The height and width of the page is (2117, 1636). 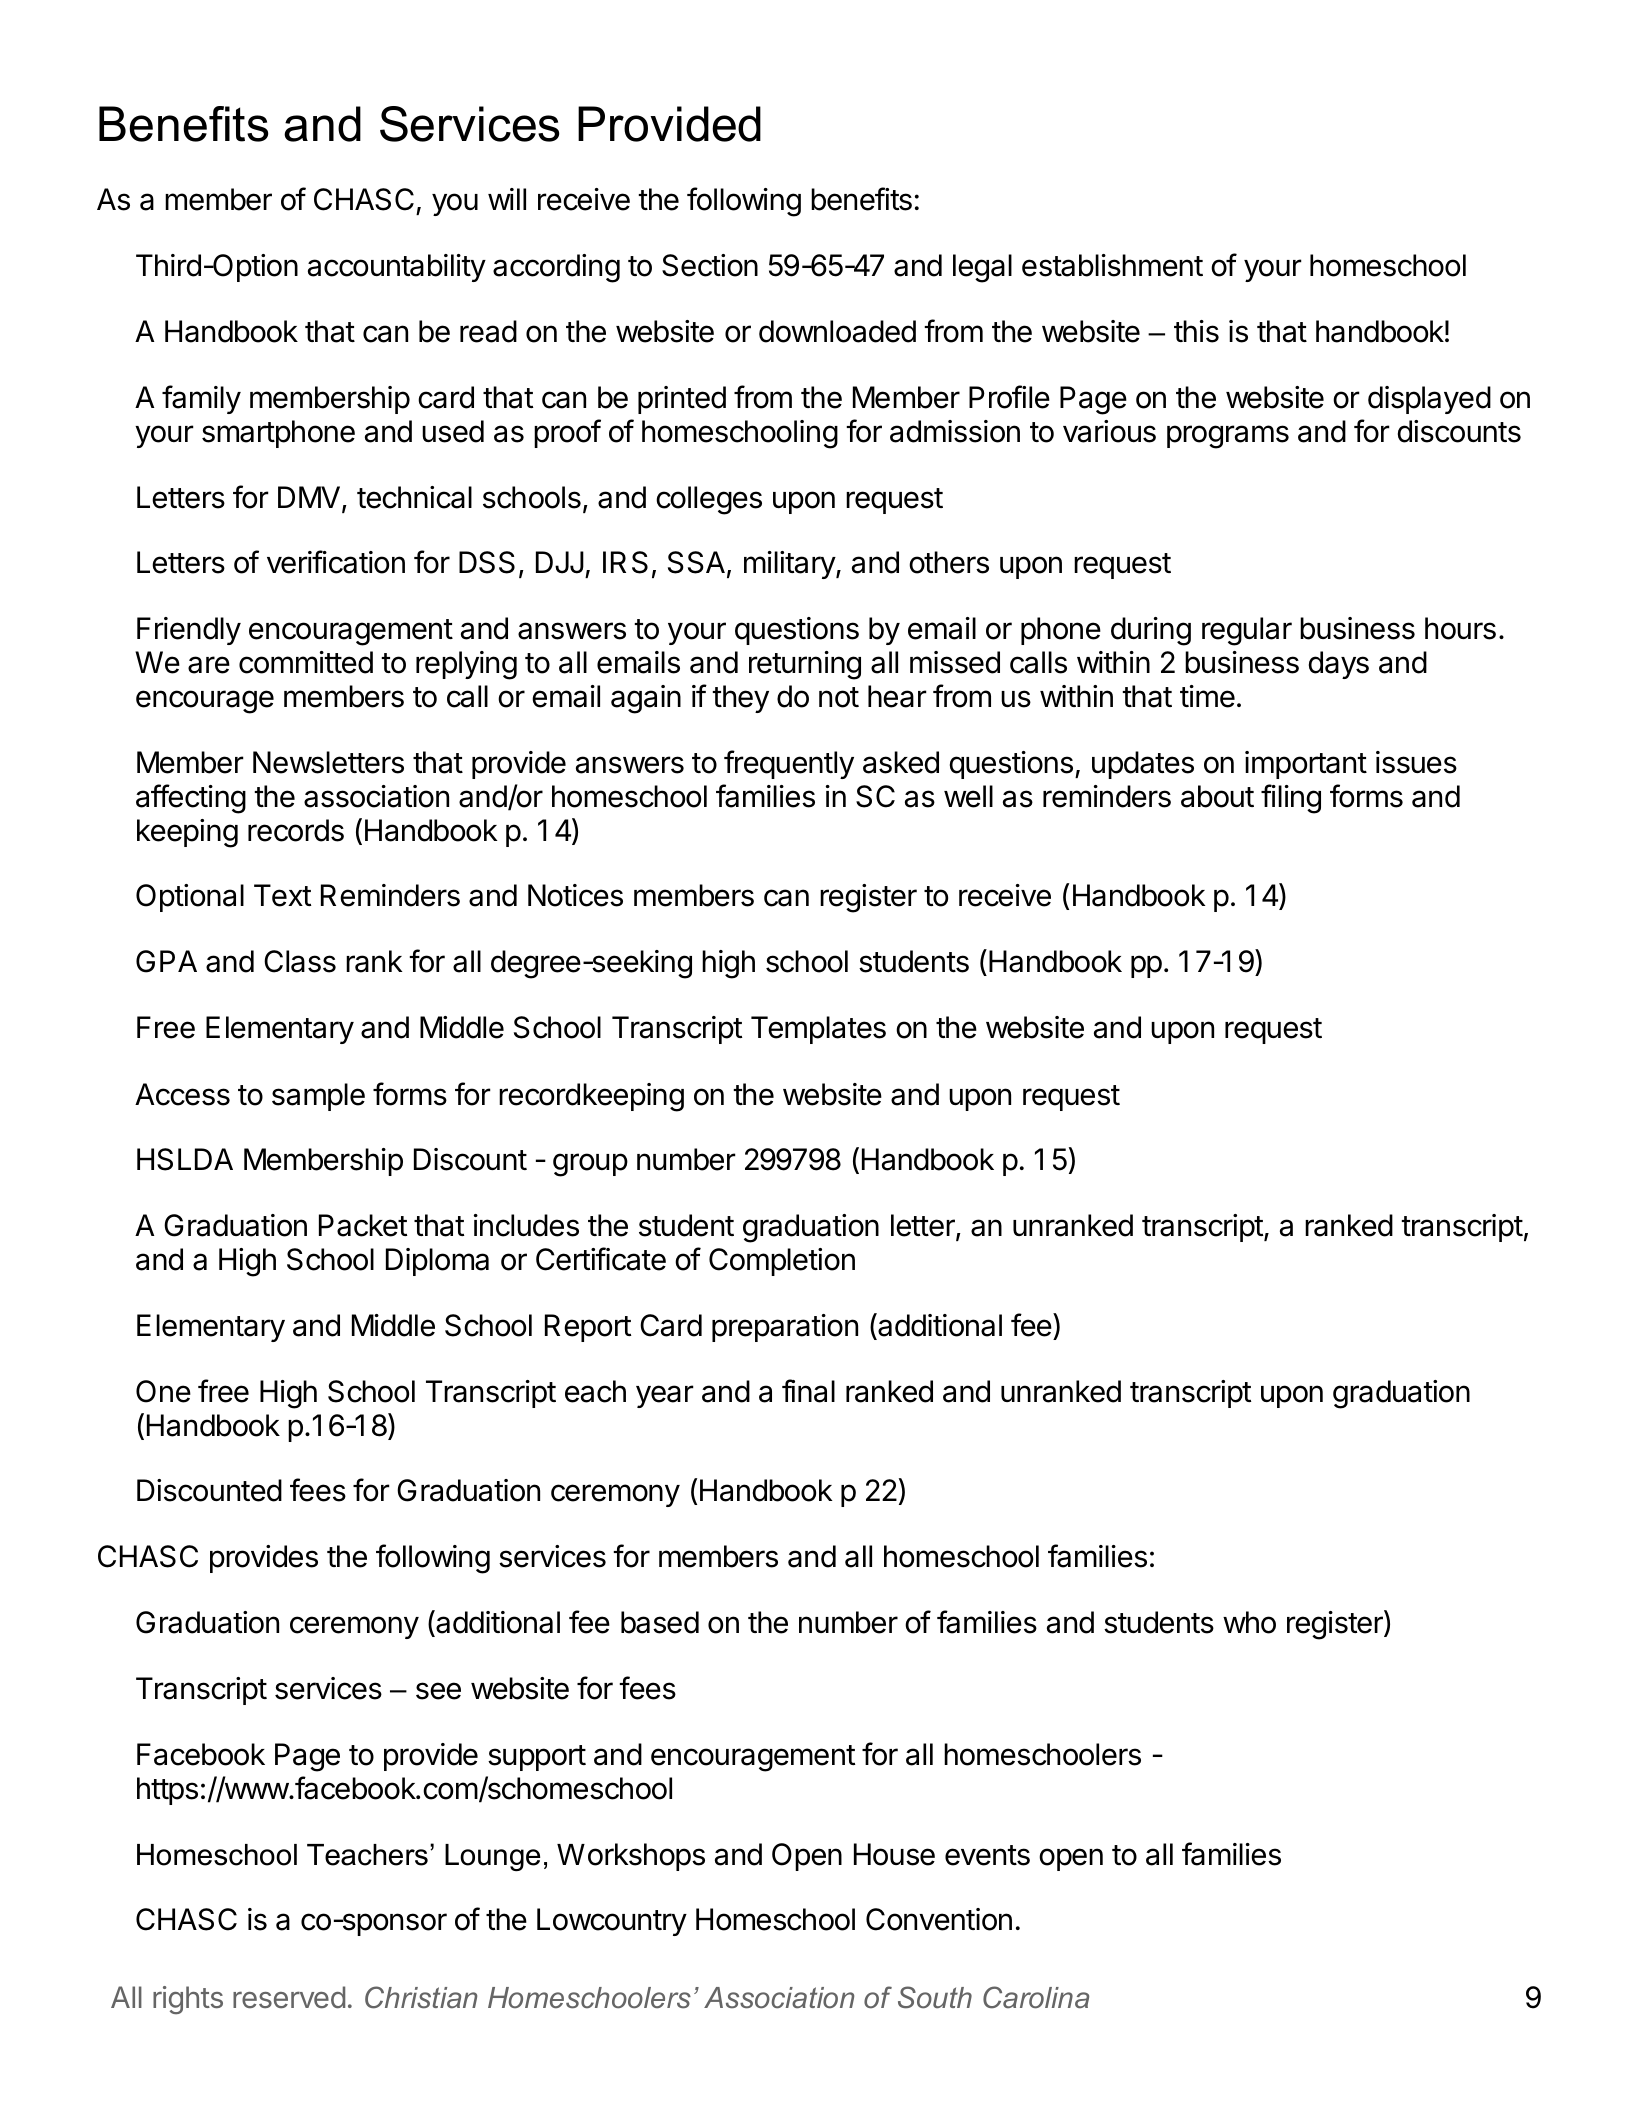 I want to click on Convention, so click(x=939, y=1919).
